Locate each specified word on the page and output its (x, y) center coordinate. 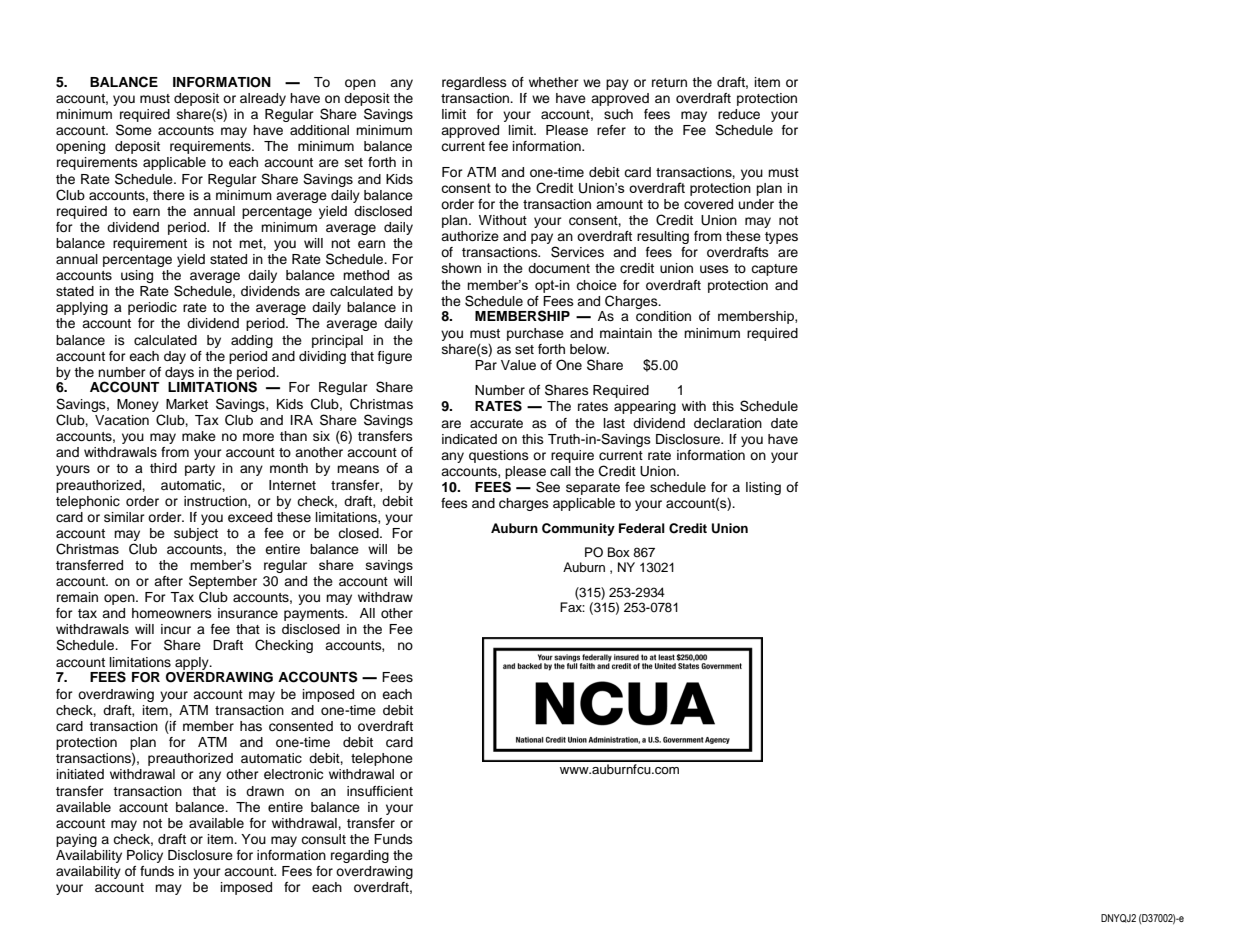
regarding (360, 856)
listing (763, 488)
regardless (474, 83)
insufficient (380, 791)
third (163, 468)
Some (134, 130)
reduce (739, 114)
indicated (469, 439)
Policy (145, 856)
